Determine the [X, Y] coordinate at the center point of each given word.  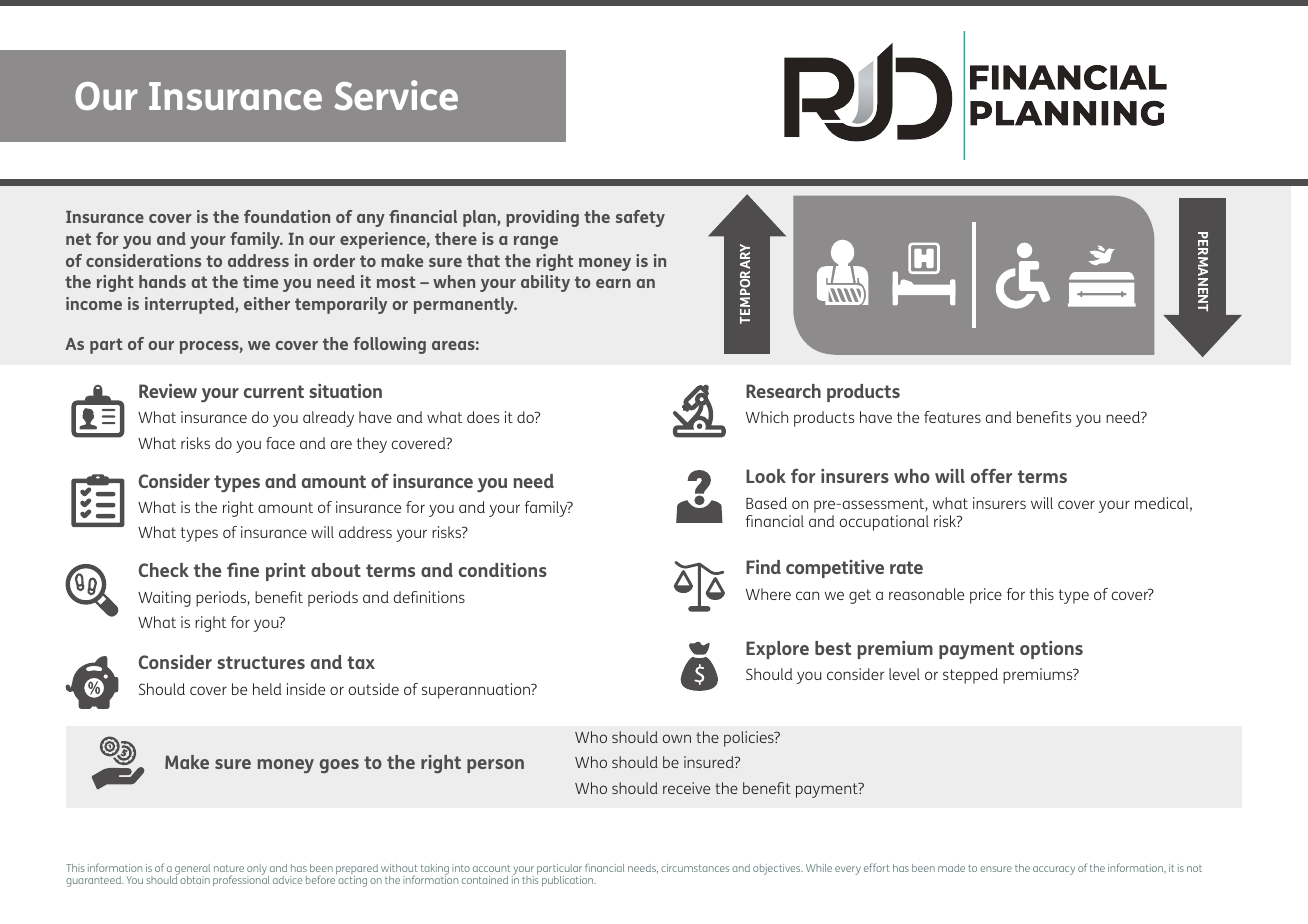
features [952, 417]
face [280, 443]
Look [766, 476]
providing [542, 218]
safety [640, 218]
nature [229, 868]
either [267, 303]
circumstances [695, 868]
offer [991, 475]
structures [261, 662]
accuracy [1054, 870]
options [1051, 650]
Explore [777, 650]
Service [396, 95]
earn [613, 283]
